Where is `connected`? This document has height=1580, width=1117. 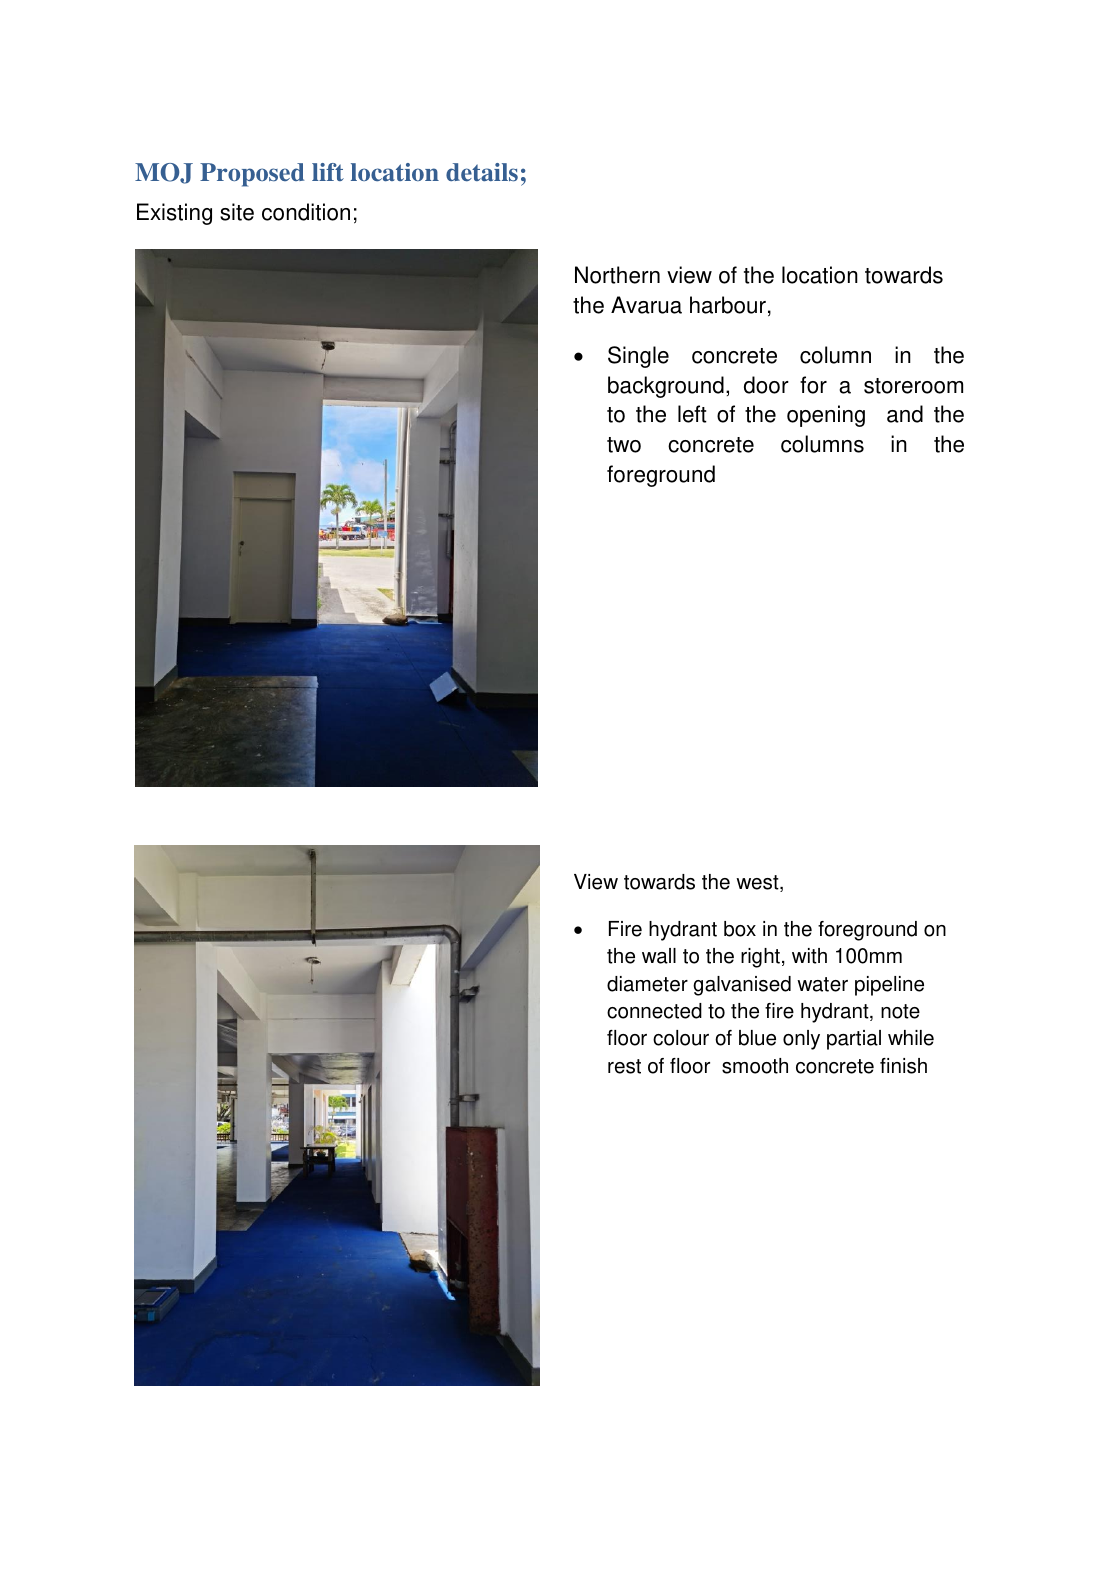
connected is located at coordinates (654, 1011).
